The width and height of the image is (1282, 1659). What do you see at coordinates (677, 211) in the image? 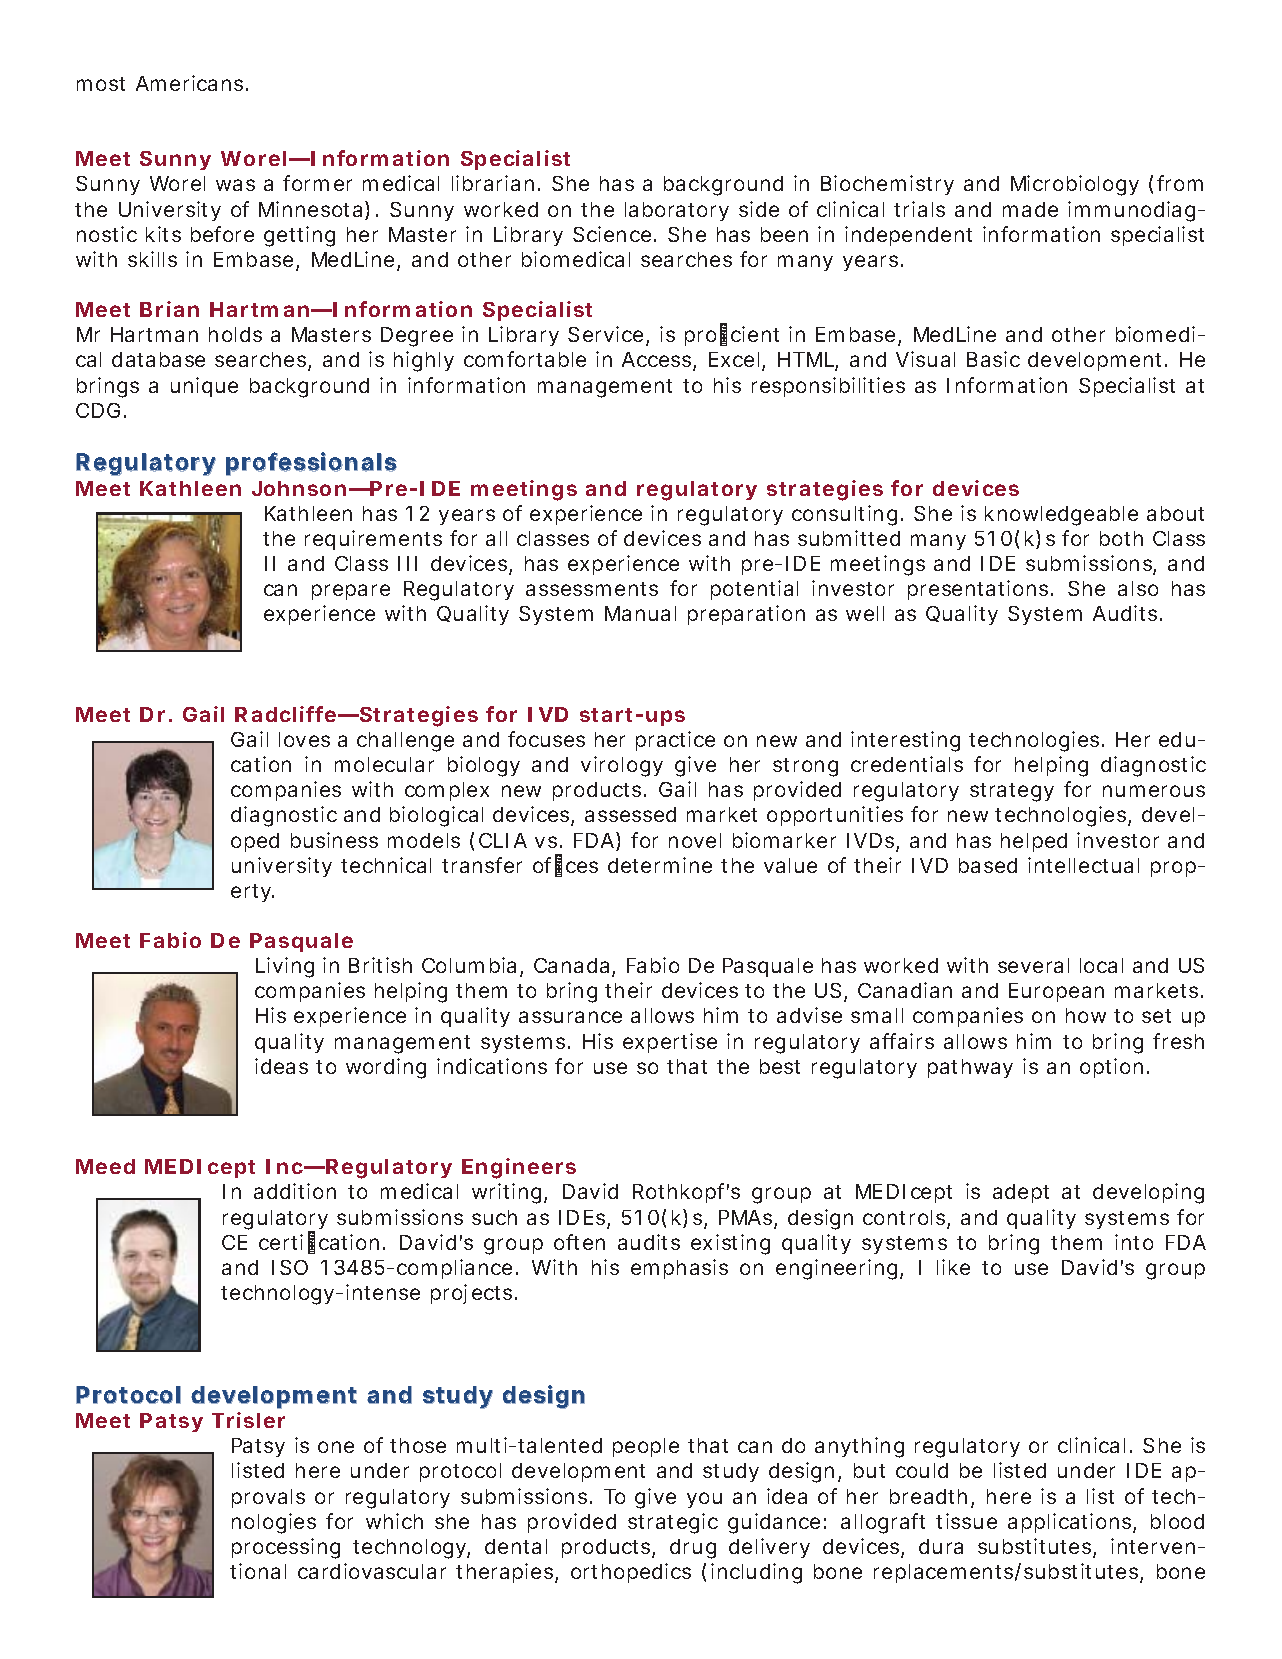
I see `laboratory` at bounding box center [677, 211].
